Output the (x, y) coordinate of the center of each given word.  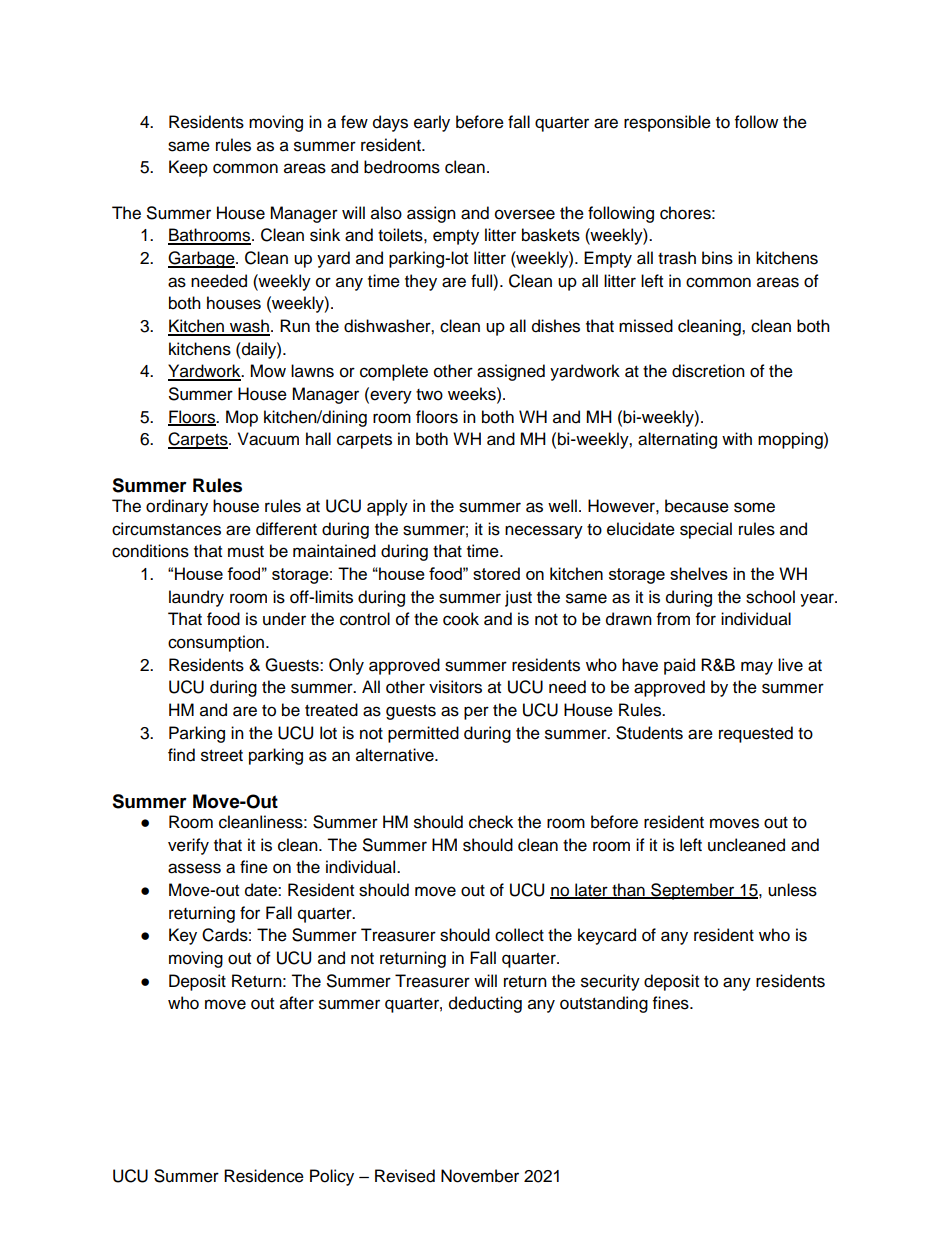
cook (461, 619)
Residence (264, 1176)
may (757, 668)
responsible (667, 123)
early (432, 123)
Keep (188, 168)
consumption (216, 643)
